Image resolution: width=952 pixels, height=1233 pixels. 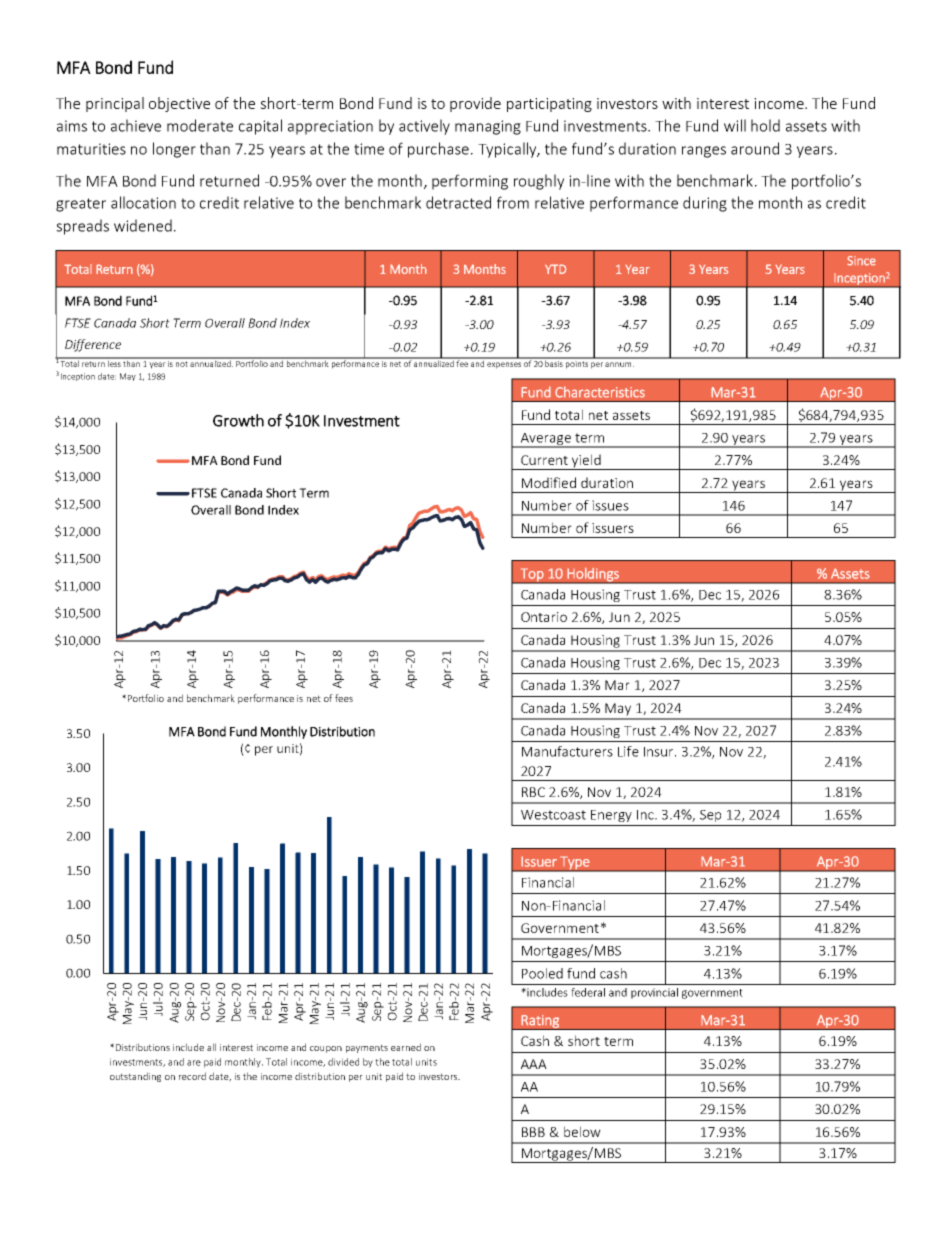 I want to click on around, so click(x=755, y=148).
